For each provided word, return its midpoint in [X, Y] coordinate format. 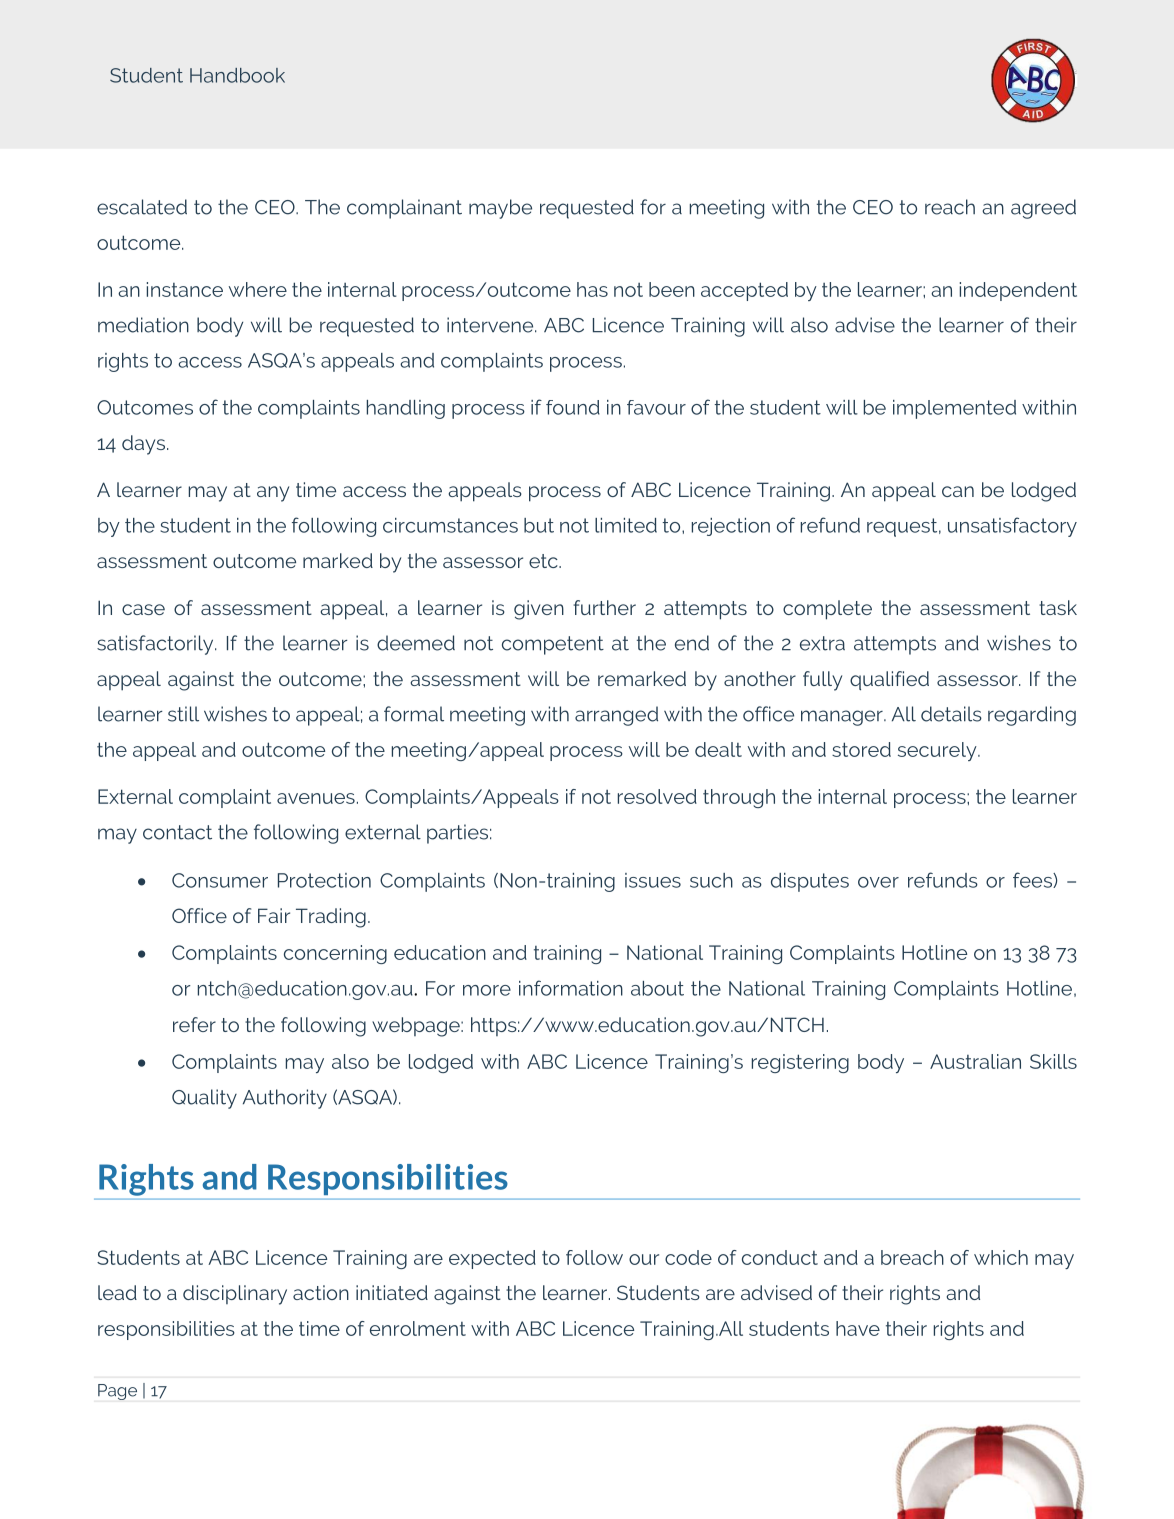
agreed [1043, 209]
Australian [975, 1061]
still [183, 714]
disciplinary [235, 1295]
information [571, 988]
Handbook [237, 75]
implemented [954, 409]
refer [194, 1024]
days [143, 445]
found [573, 407]
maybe [500, 209]
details [951, 714]
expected [492, 1259]
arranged [616, 716]
